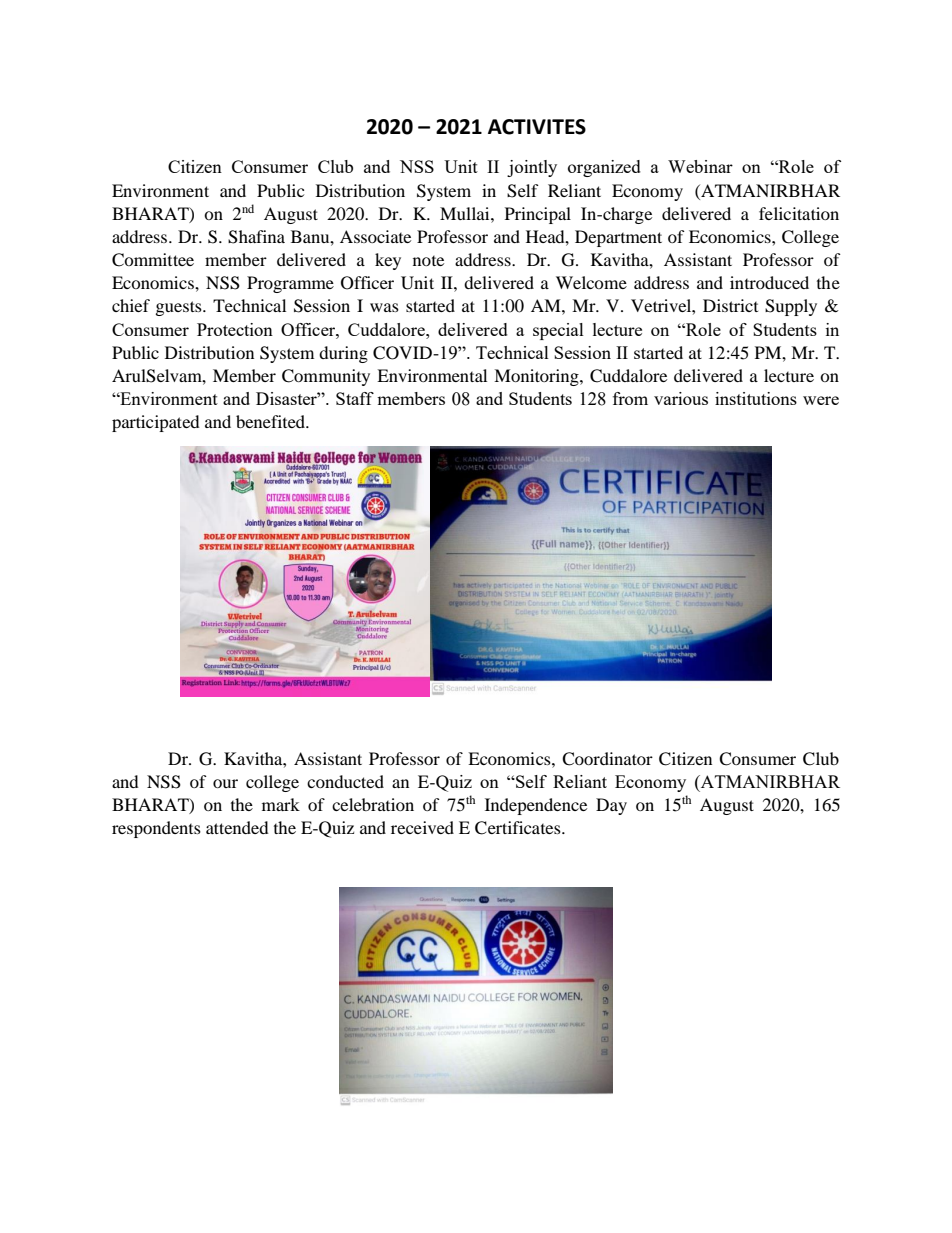 Image resolution: width=952 pixels, height=1233 pixels. Describe the element at coordinates (153, 260) in the image. I see `Committee` at that location.
